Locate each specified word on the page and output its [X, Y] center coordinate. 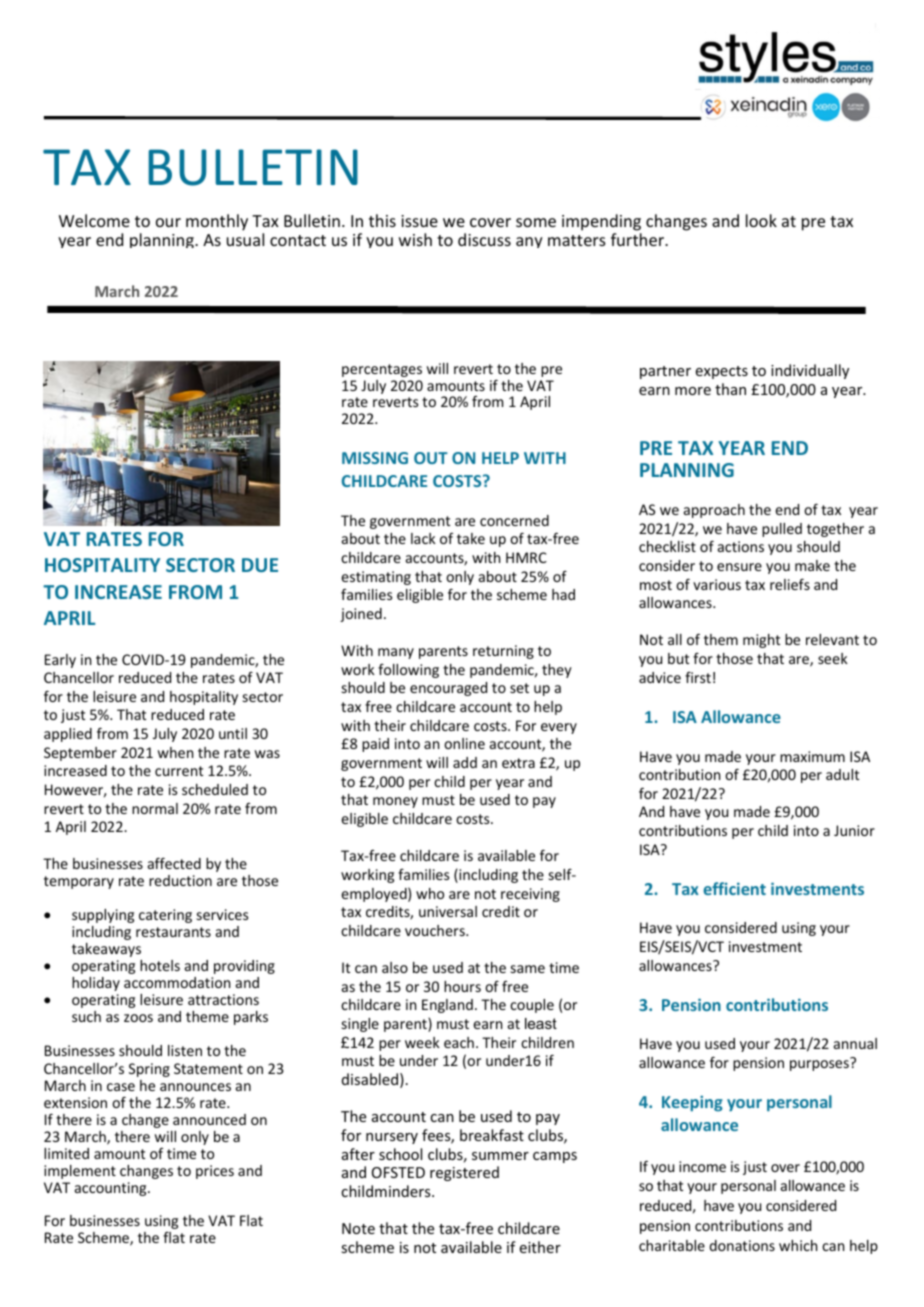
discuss [484, 239]
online [464, 743]
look [761, 220]
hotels [160, 965]
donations [742, 1245]
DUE [260, 565]
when [175, 752]
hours [462, 986]
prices [215, 1172]
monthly [217, 222]
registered [464, 1173]
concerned [514, 520]
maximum [812, 756]
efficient [734, 888]
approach [714, 511]
